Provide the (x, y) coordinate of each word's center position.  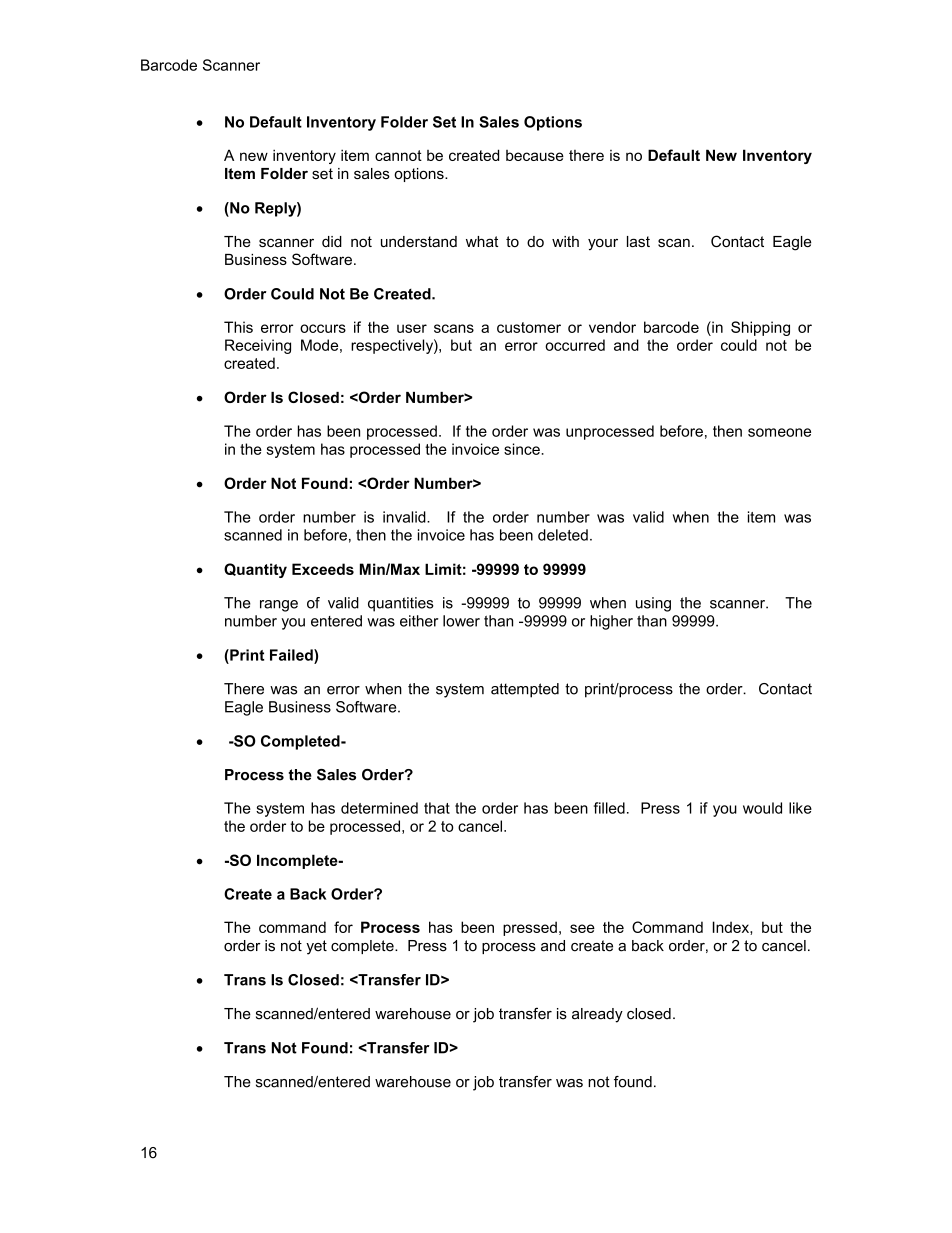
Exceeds (323, 569)
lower (461, 621)
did (332, 241)
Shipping (760, 328)
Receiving (258, 346)
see (582, 928)
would (762, 808)
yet (316, 947)
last (638, 241)
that (437, 808)
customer (529, 327)
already (597, 1015)
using (653, 604)
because (535, 155)
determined (379, 808)
